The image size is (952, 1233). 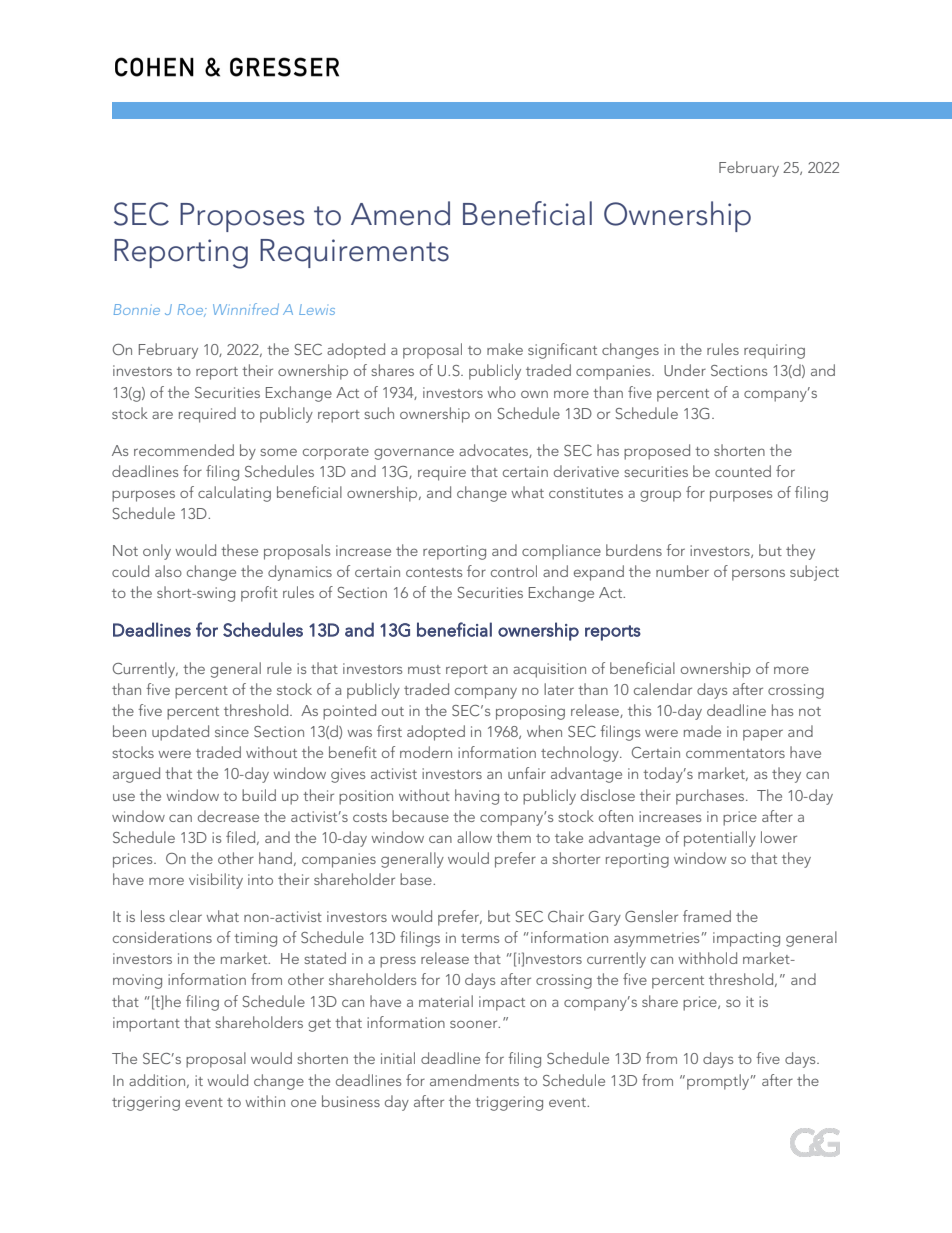 I want to click on recommended, so click(x=184, y=450).
